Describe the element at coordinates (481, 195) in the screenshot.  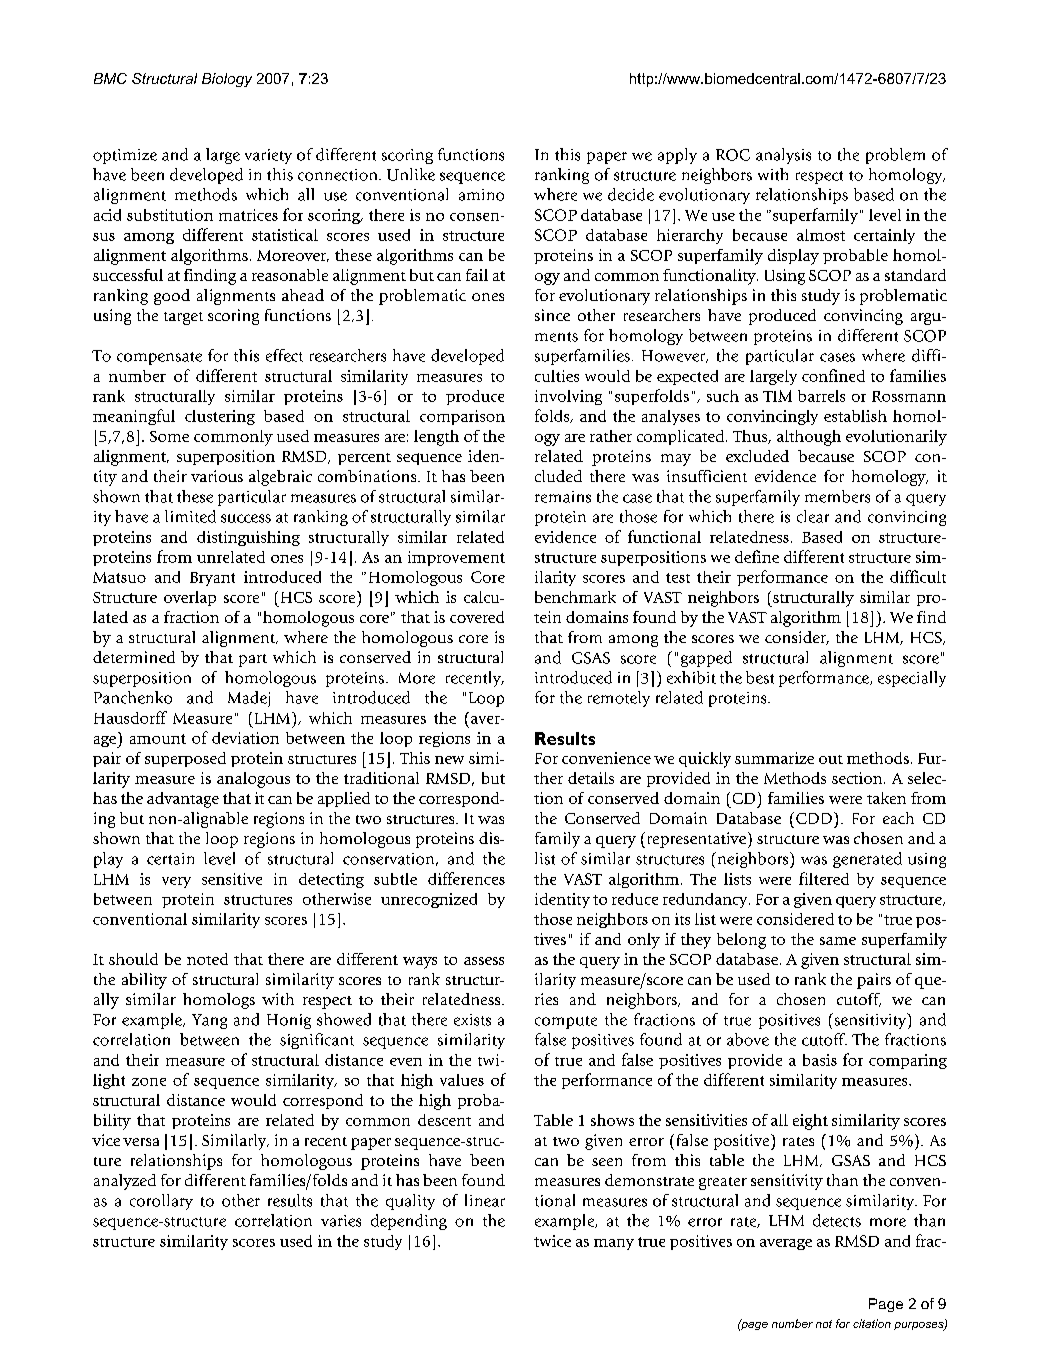
I see `amino` at that location.
